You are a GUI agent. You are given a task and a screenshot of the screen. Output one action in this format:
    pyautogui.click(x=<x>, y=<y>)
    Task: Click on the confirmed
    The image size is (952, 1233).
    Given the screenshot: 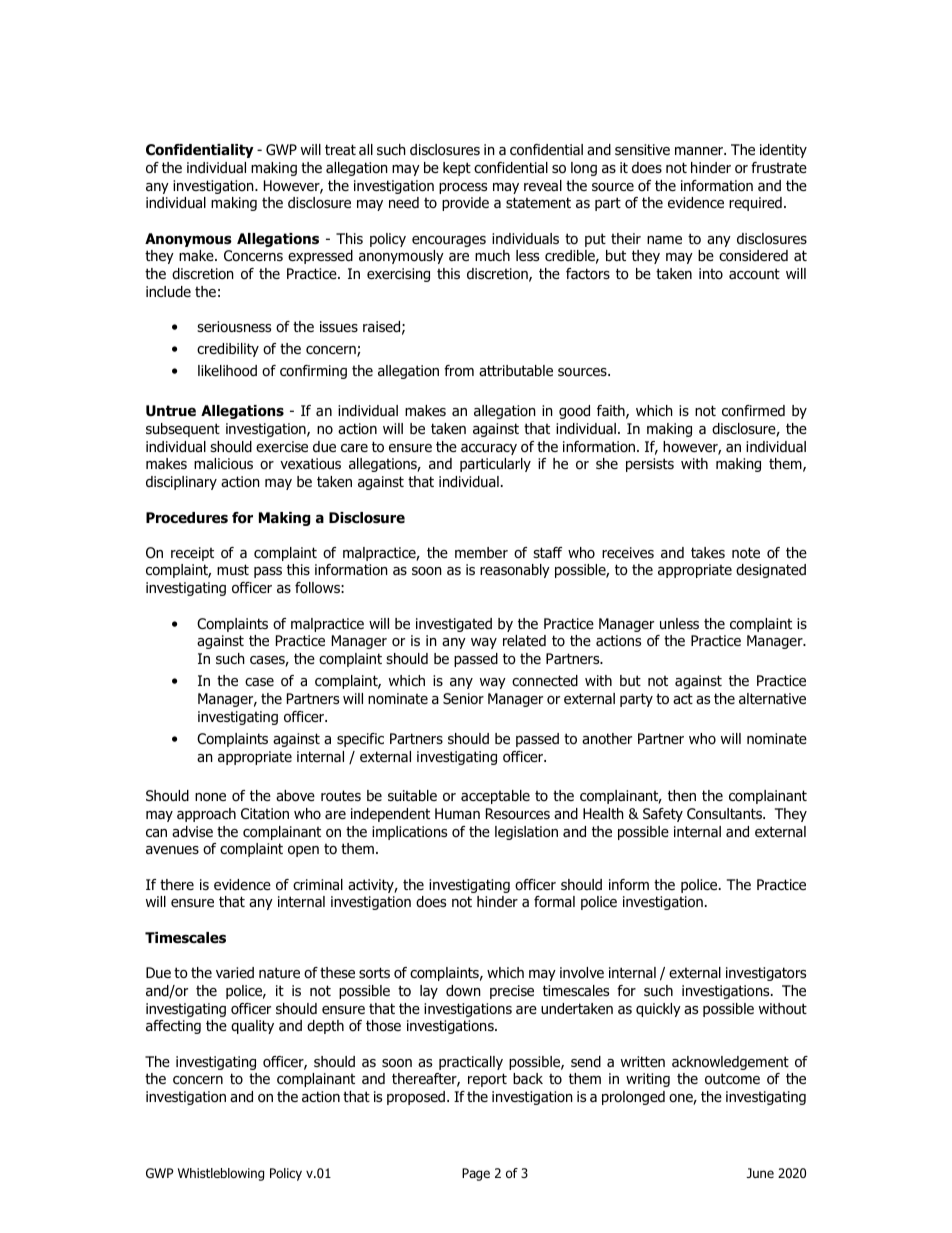 What is the action you would take?
    pyautogui.click(x=753, y=410)
